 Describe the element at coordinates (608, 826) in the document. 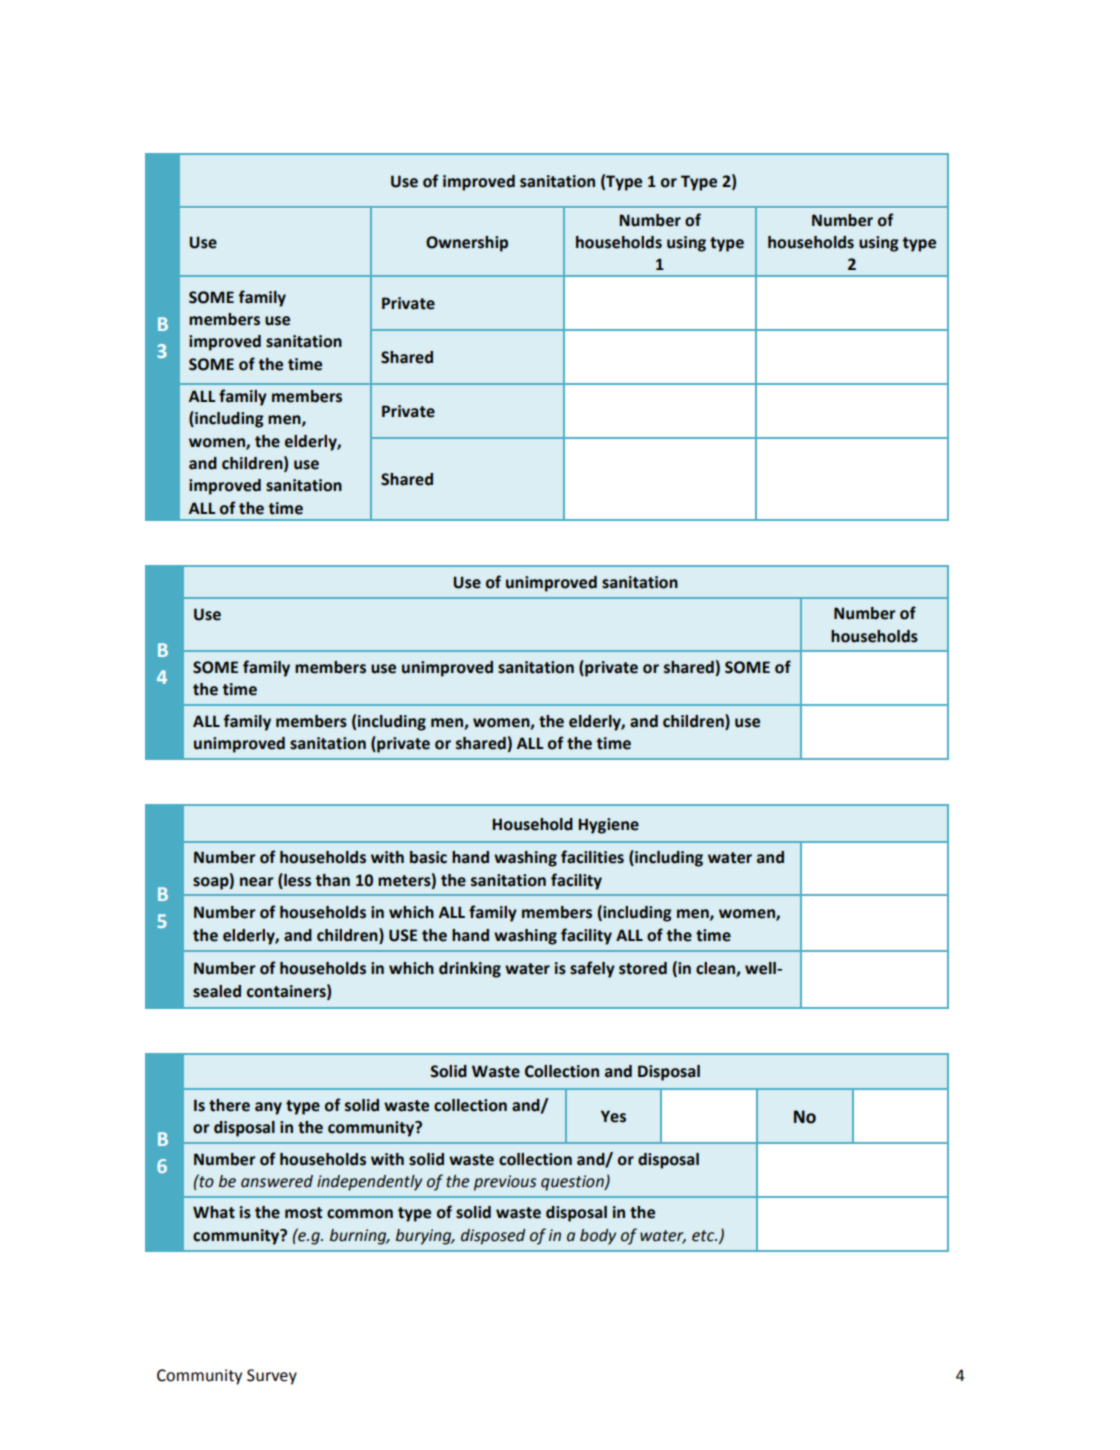

I see `Hygiene` at that location.
